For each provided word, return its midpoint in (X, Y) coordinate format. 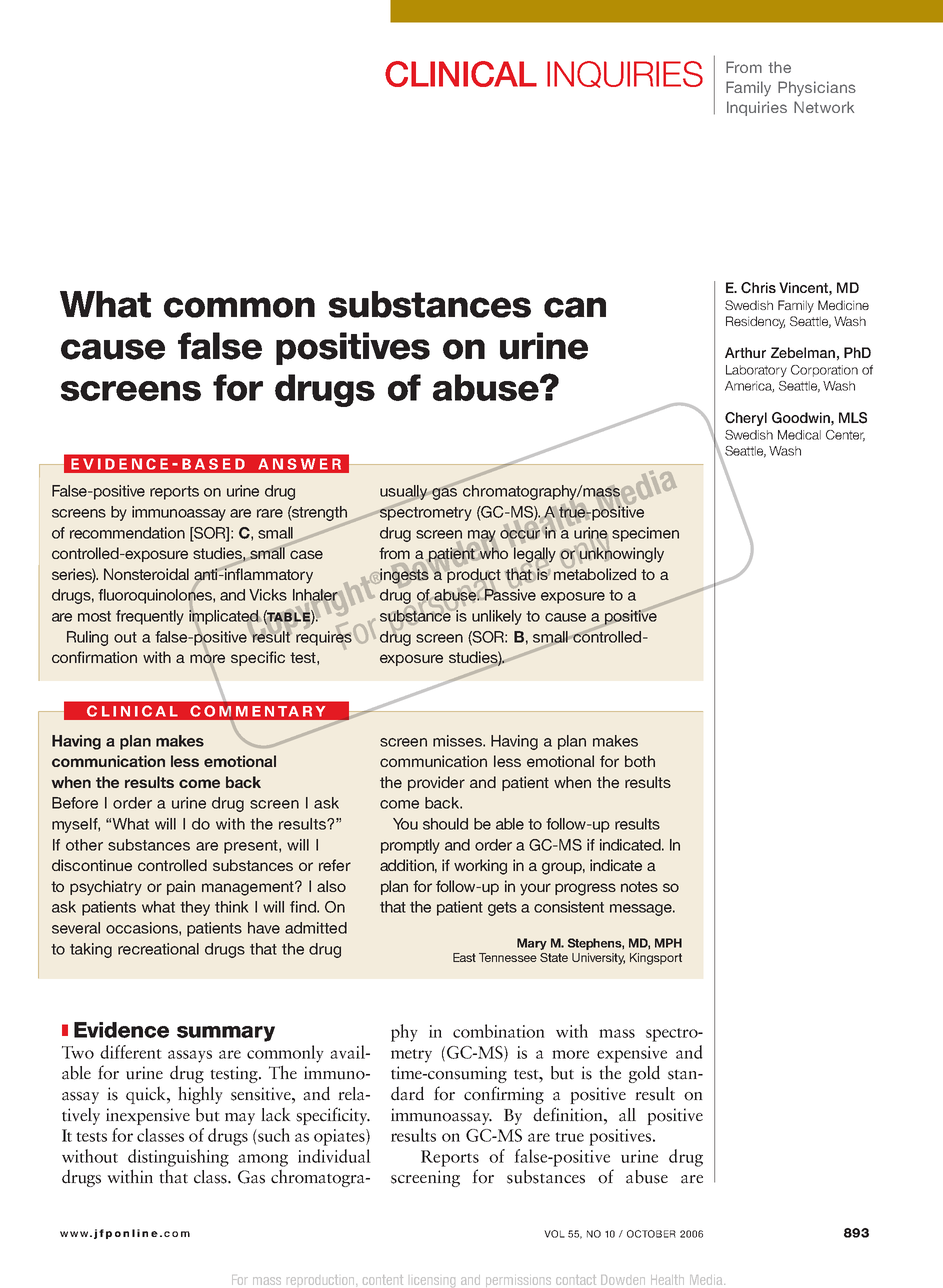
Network (824, 107)
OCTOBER (651, 1234)
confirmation (94, 657)
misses (458, 741)
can (575, 307)
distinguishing (178, 1158)
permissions (518, 1282)
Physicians (817, 89)
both (640, 761)
